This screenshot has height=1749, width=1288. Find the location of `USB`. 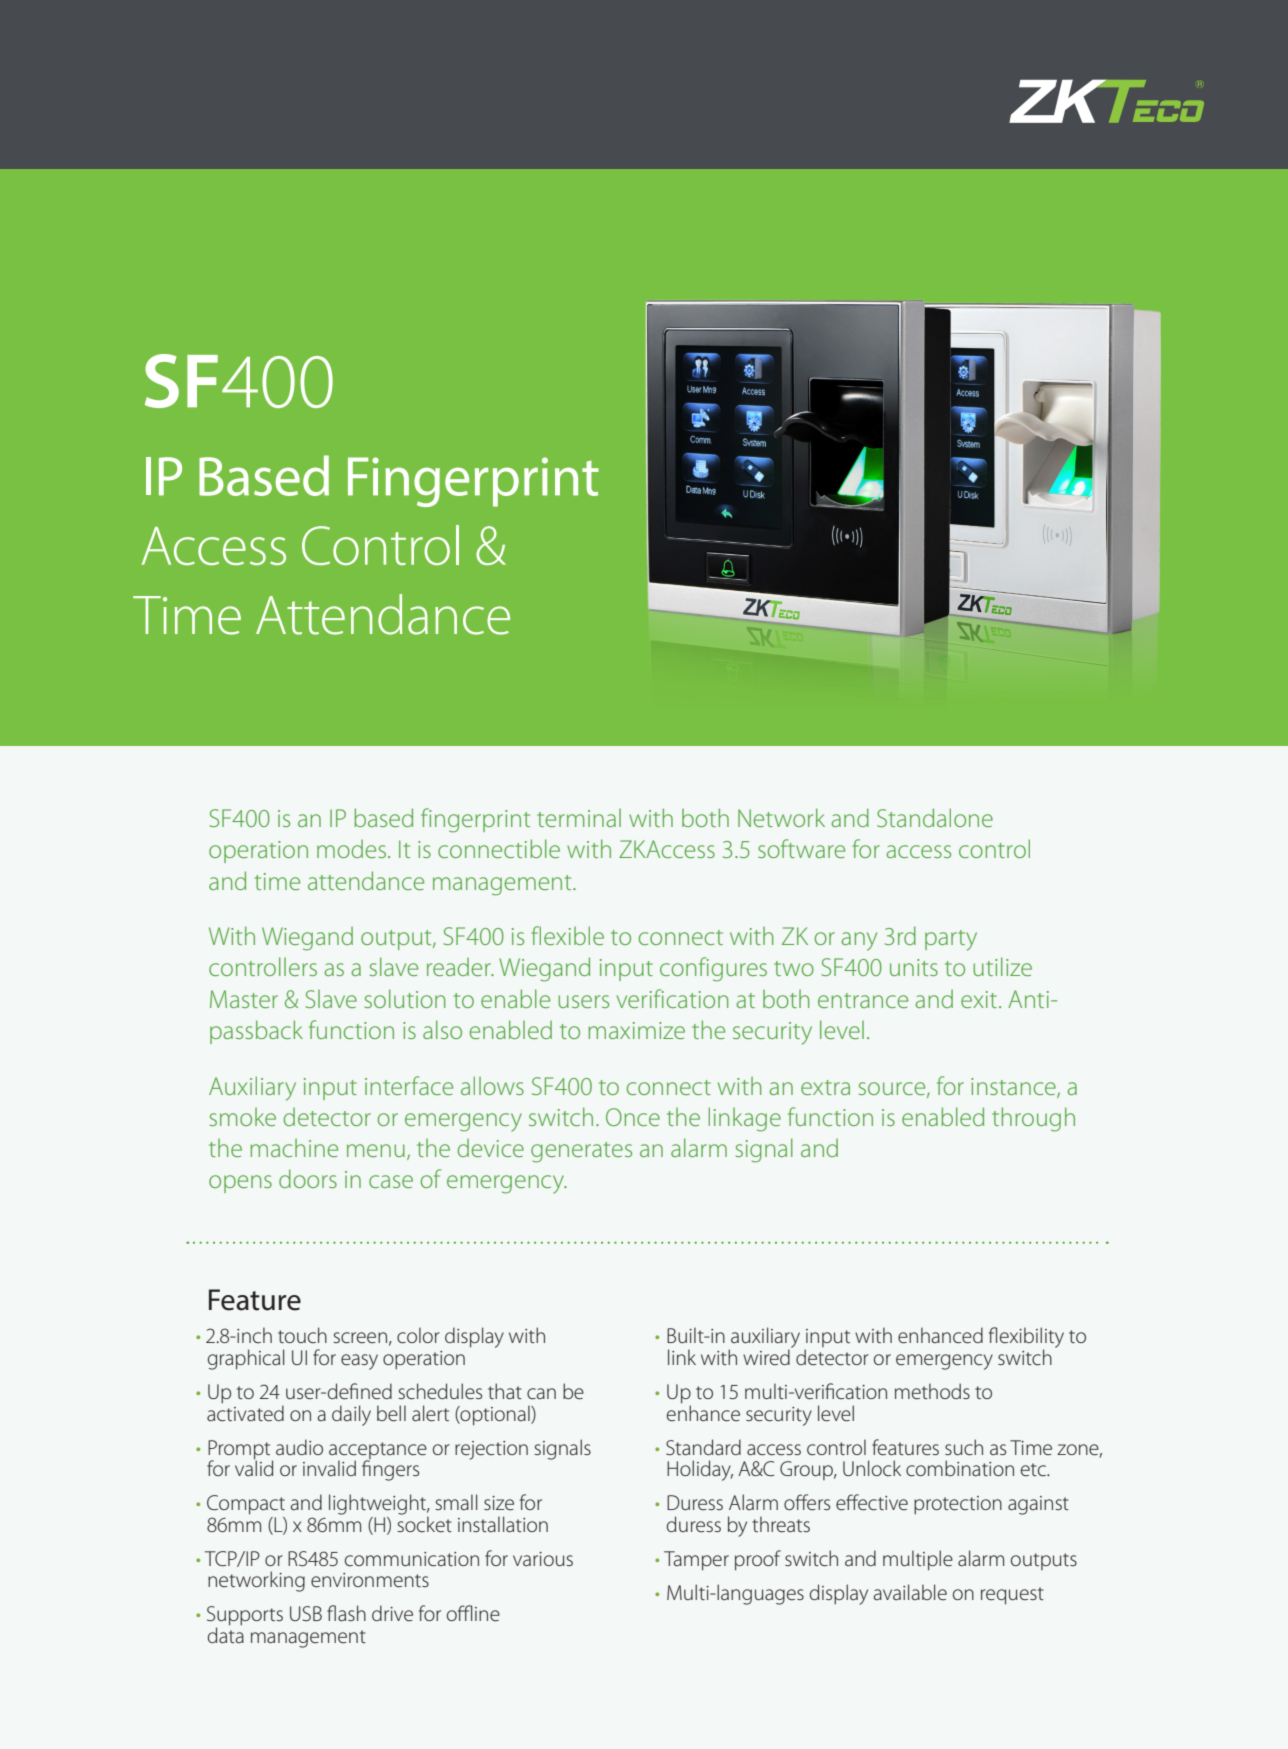

USB is located at coordinates (306, 1613).
